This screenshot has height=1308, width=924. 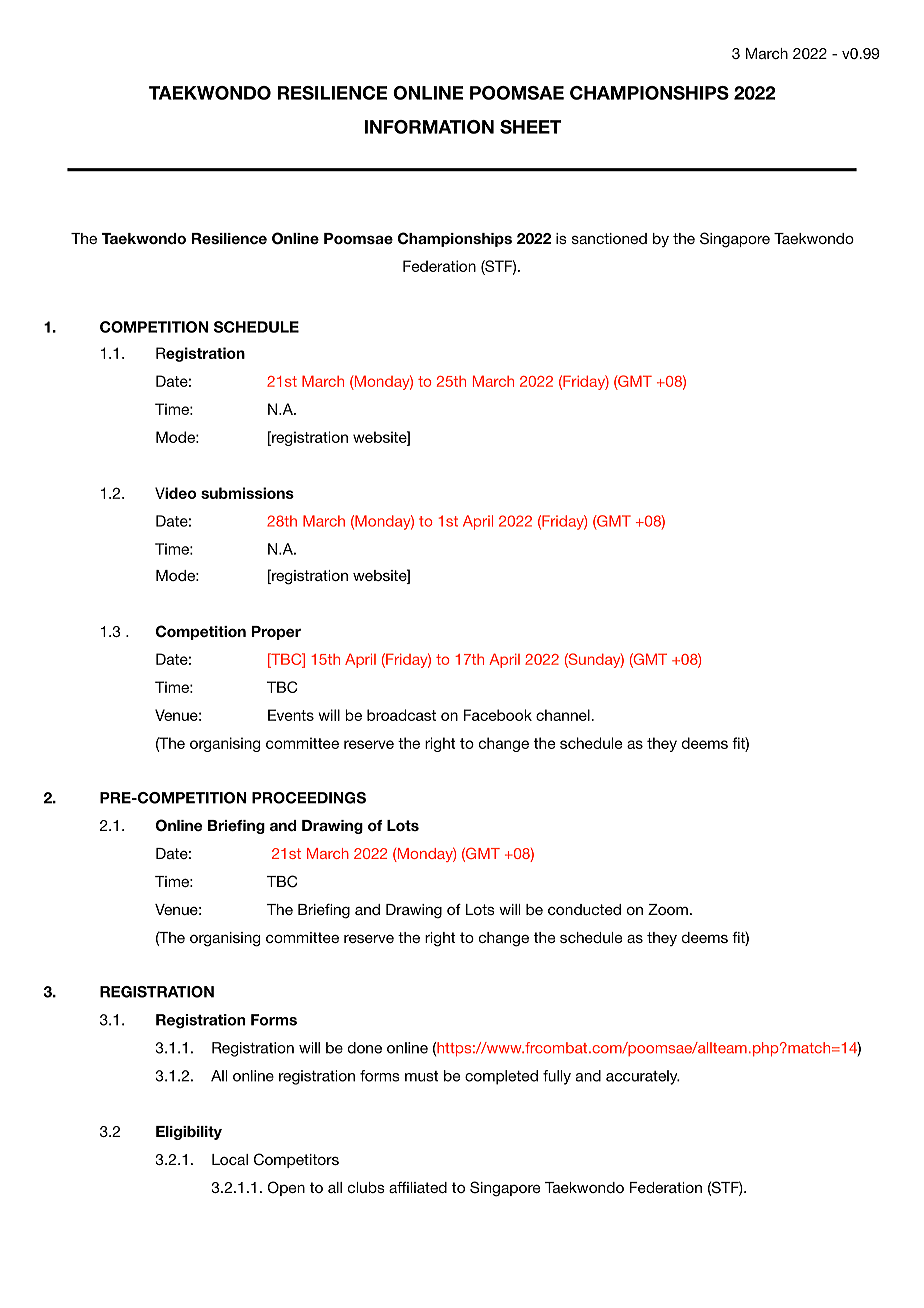 I want to click on Proper, so click(x=276, y=633).
